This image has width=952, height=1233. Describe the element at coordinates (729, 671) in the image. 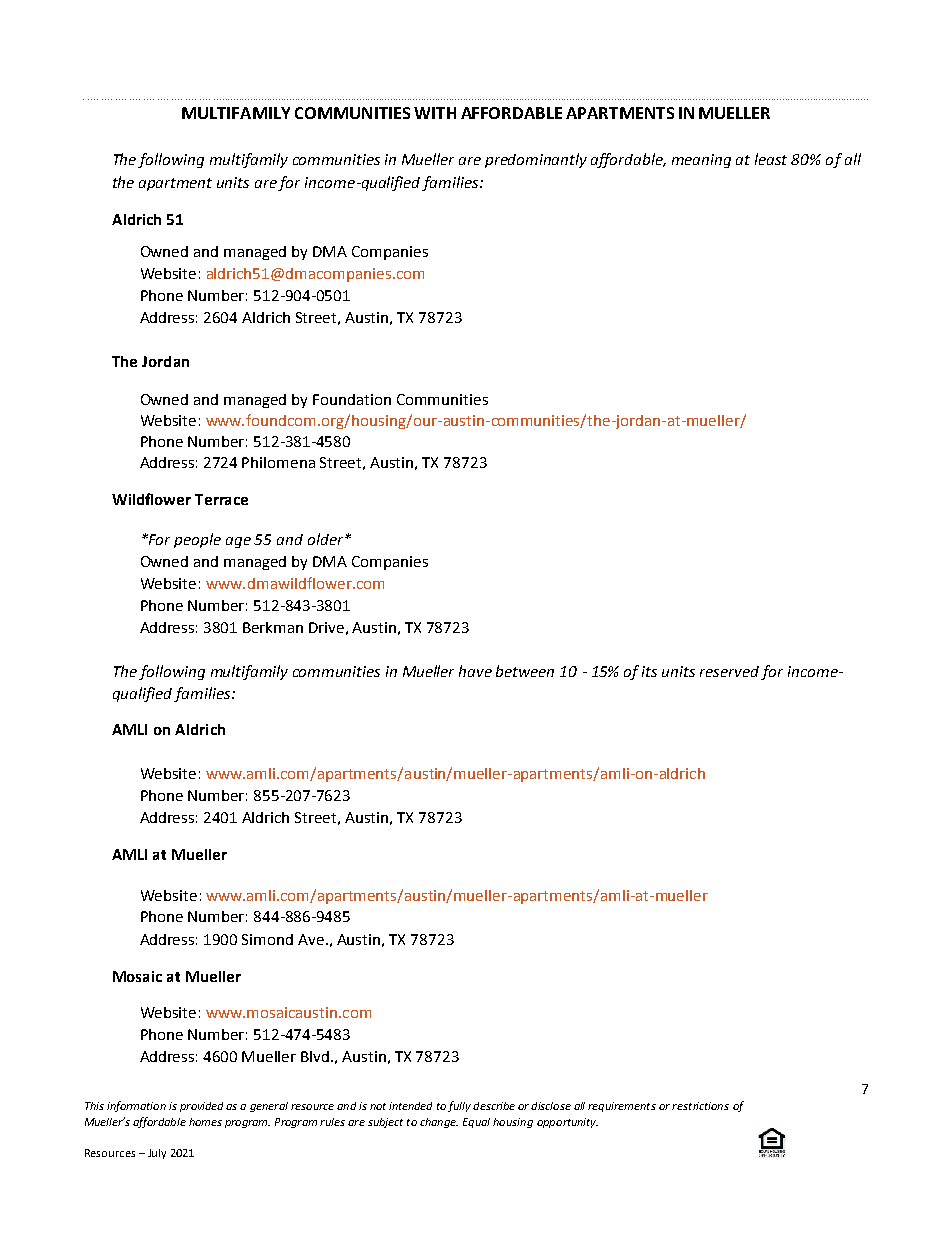

I see `reserved` at that location.
